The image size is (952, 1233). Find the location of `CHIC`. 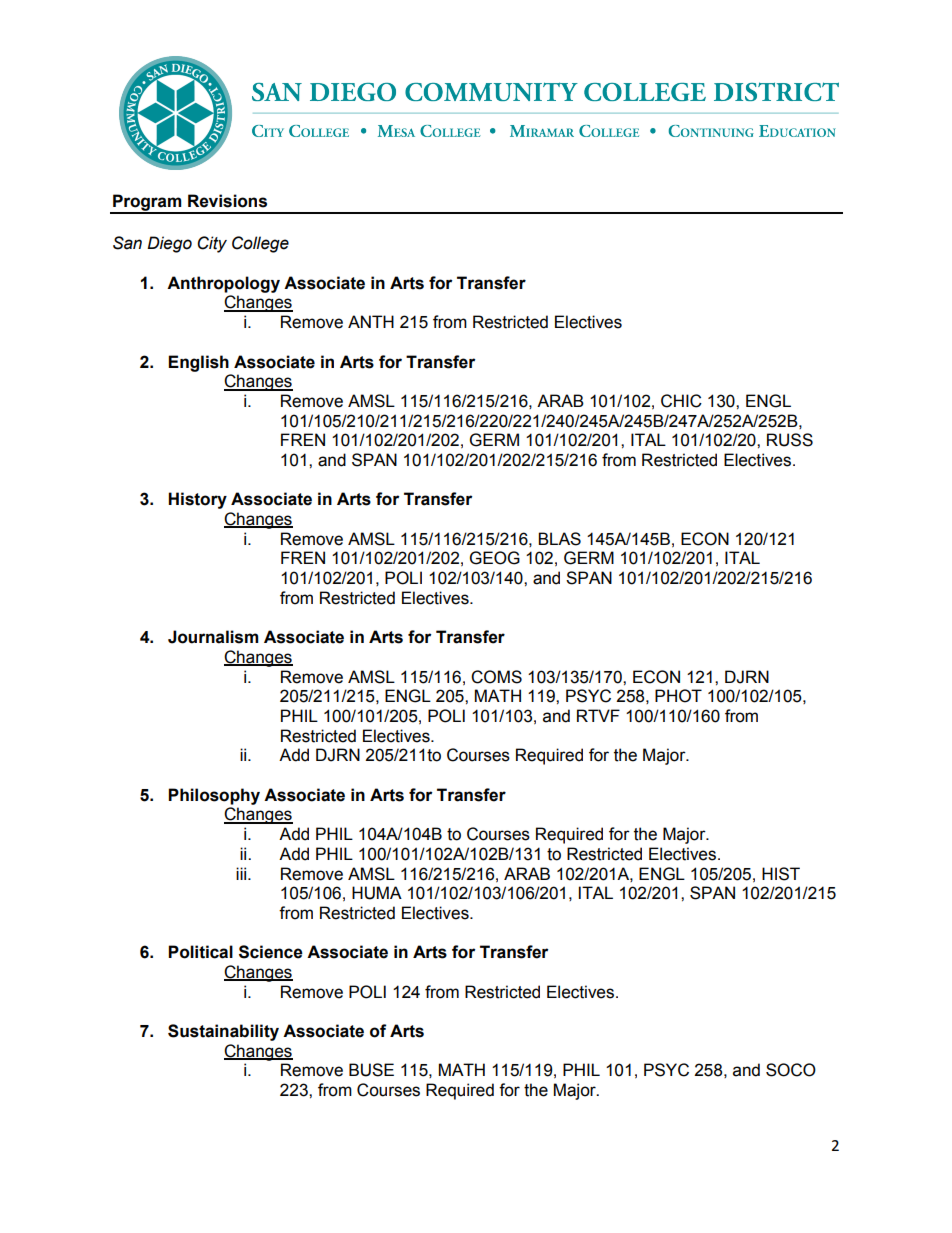

CHIC is located at coordinates (681, 401).
